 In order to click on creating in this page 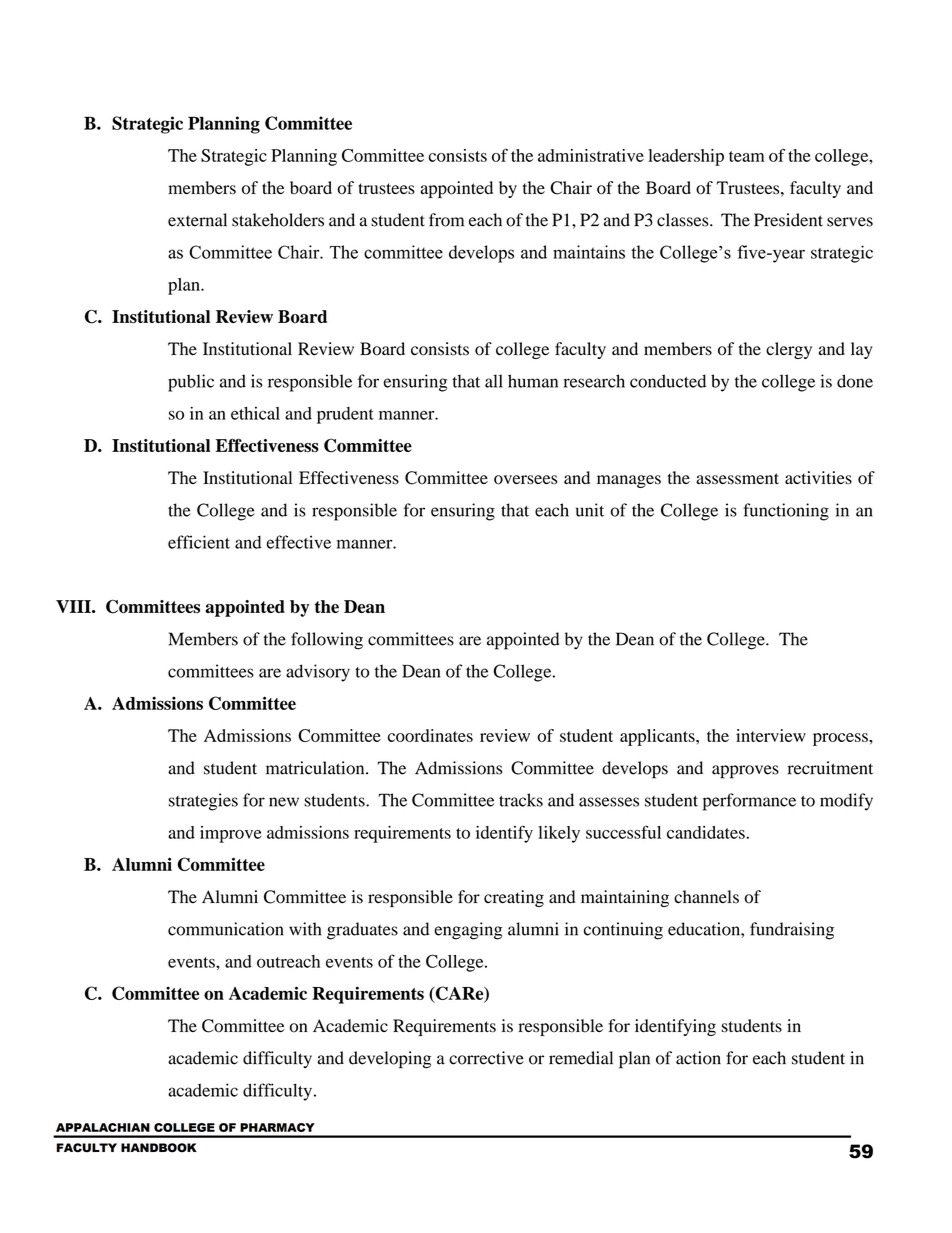, I will do `click(514, 898)`.
